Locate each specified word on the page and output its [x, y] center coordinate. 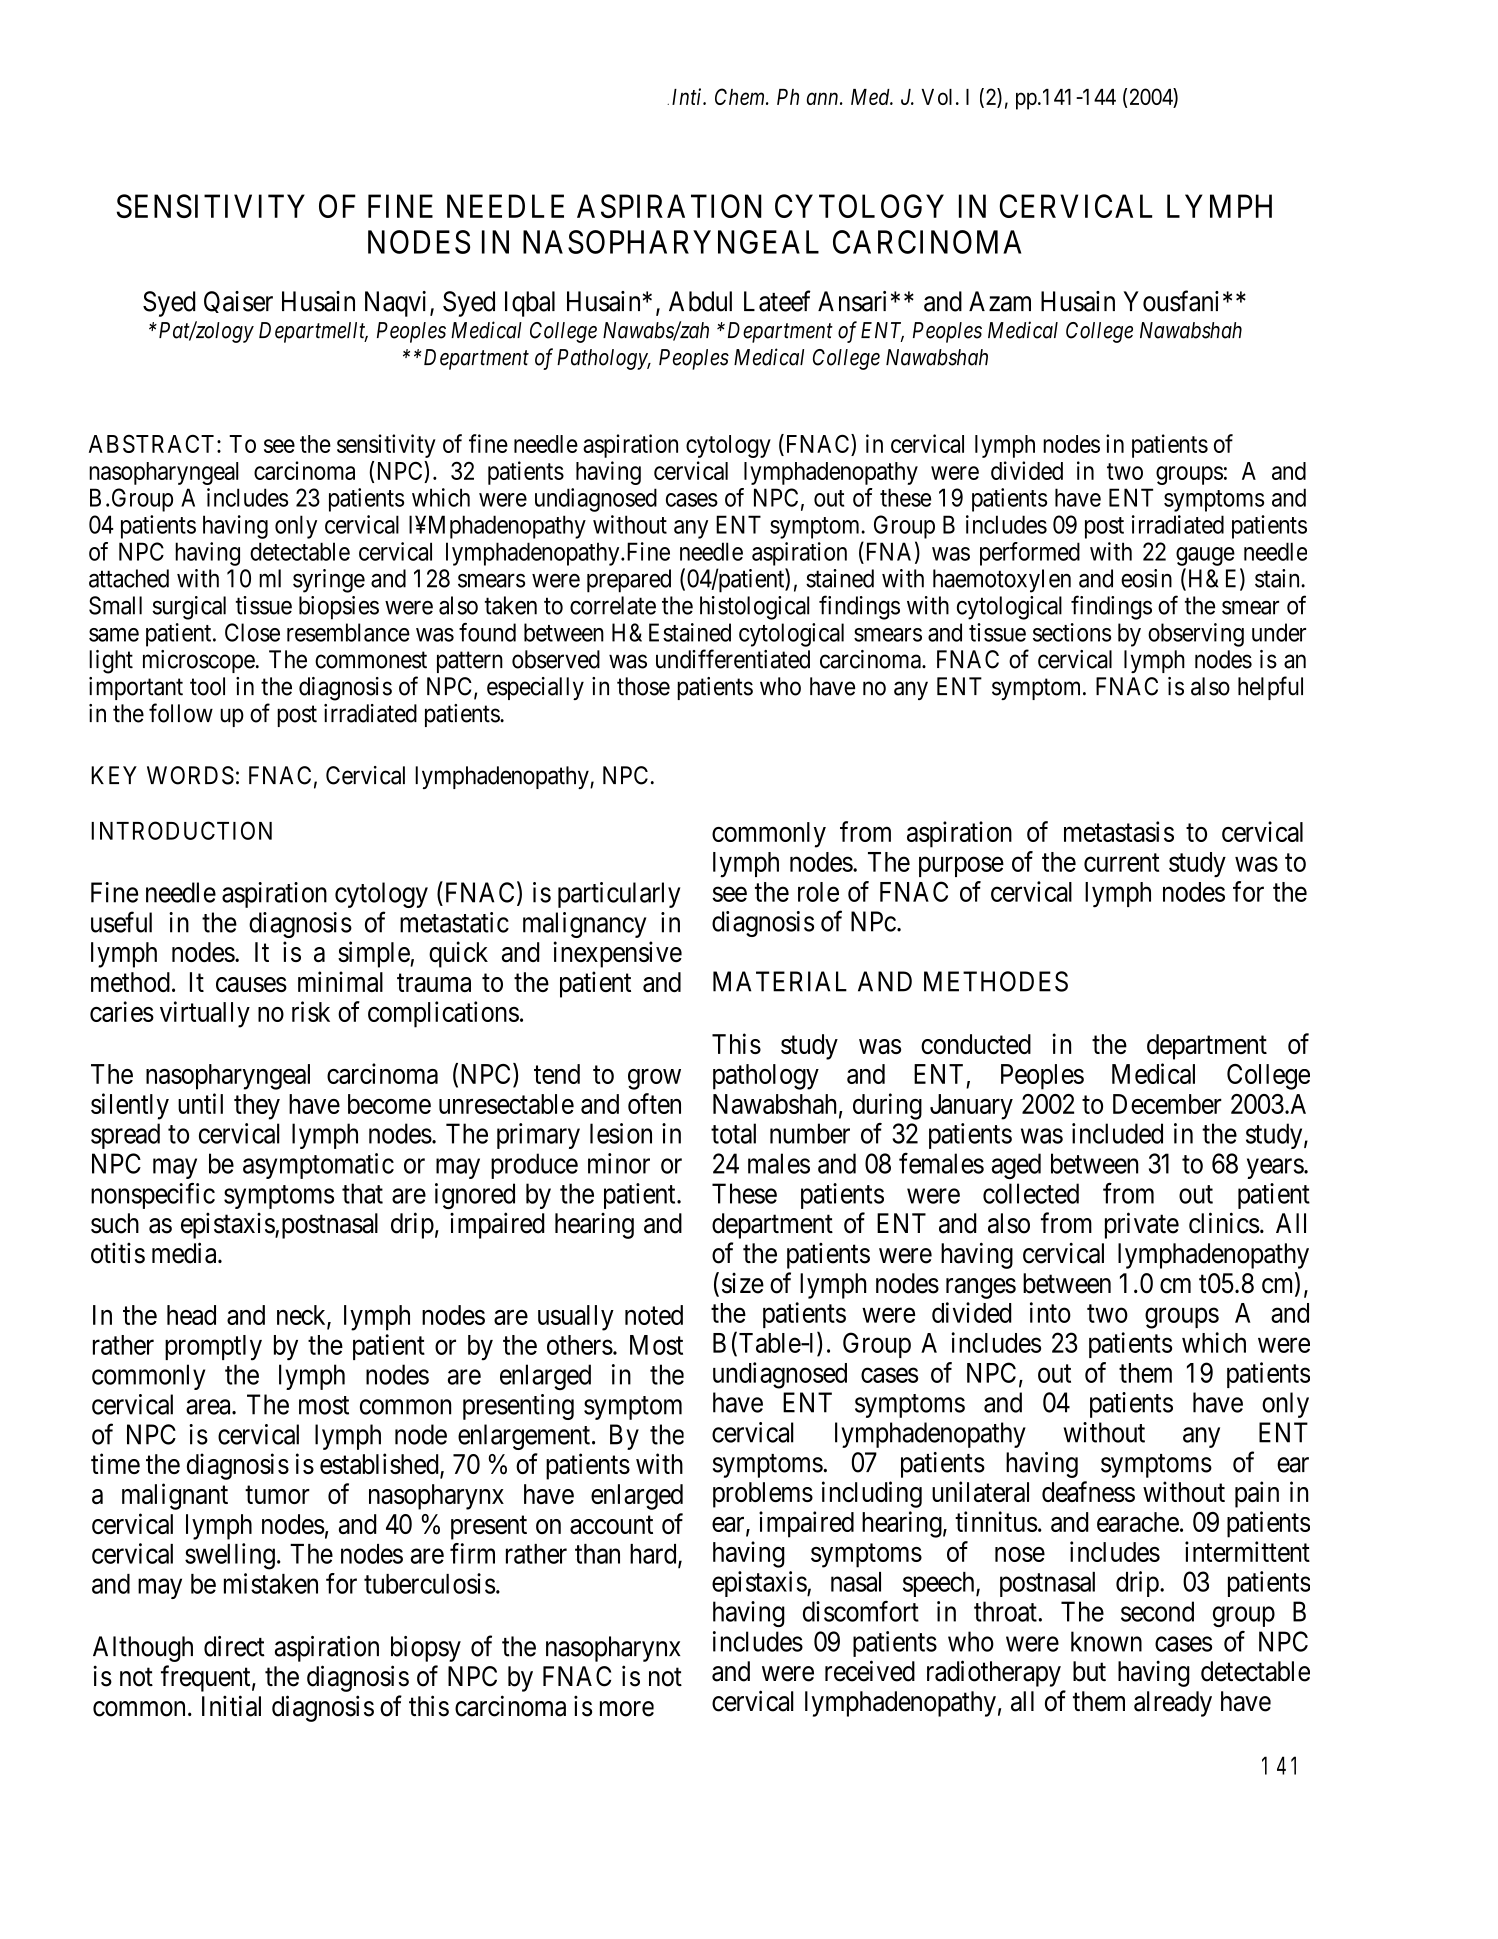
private [1142, 1225]
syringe [329, 581]
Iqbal [530, 304]
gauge [1205, 556]
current [1121, 863]
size [743, 1283]
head [191, 1315]
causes [251, 984]
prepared [629, 581]
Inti [688, 96]
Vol [937, 97]
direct [234, 1646]
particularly [619, 895]
